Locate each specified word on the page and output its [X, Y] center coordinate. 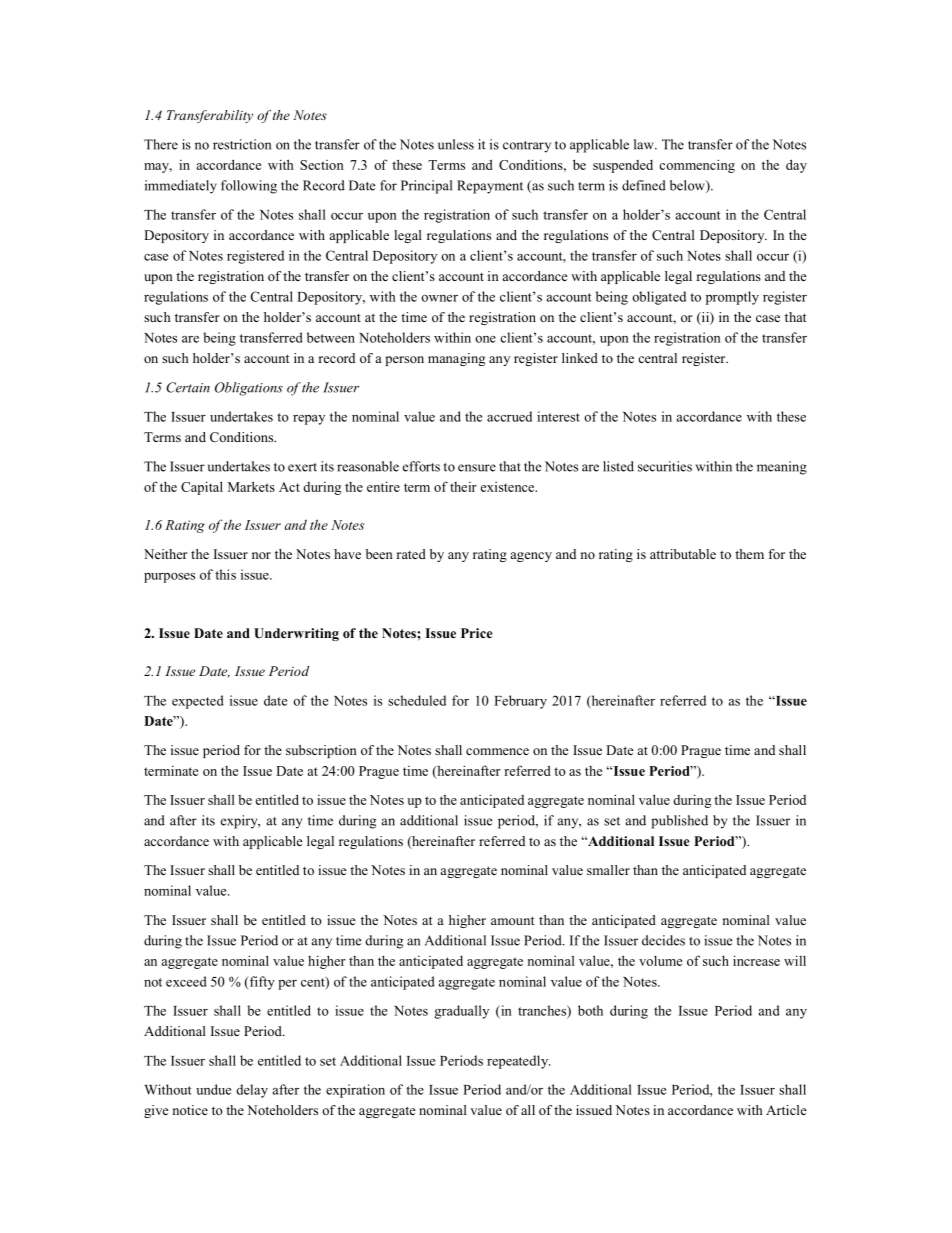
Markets [251, 486]
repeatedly [518, 1062]
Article [786, 1110]
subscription [321, 751]
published [679, 822]
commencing [697, 166]
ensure [477, 468]
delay [252, 1091]
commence [497, 751]
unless [456, 144]
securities [665, 466]
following [249, 187]
